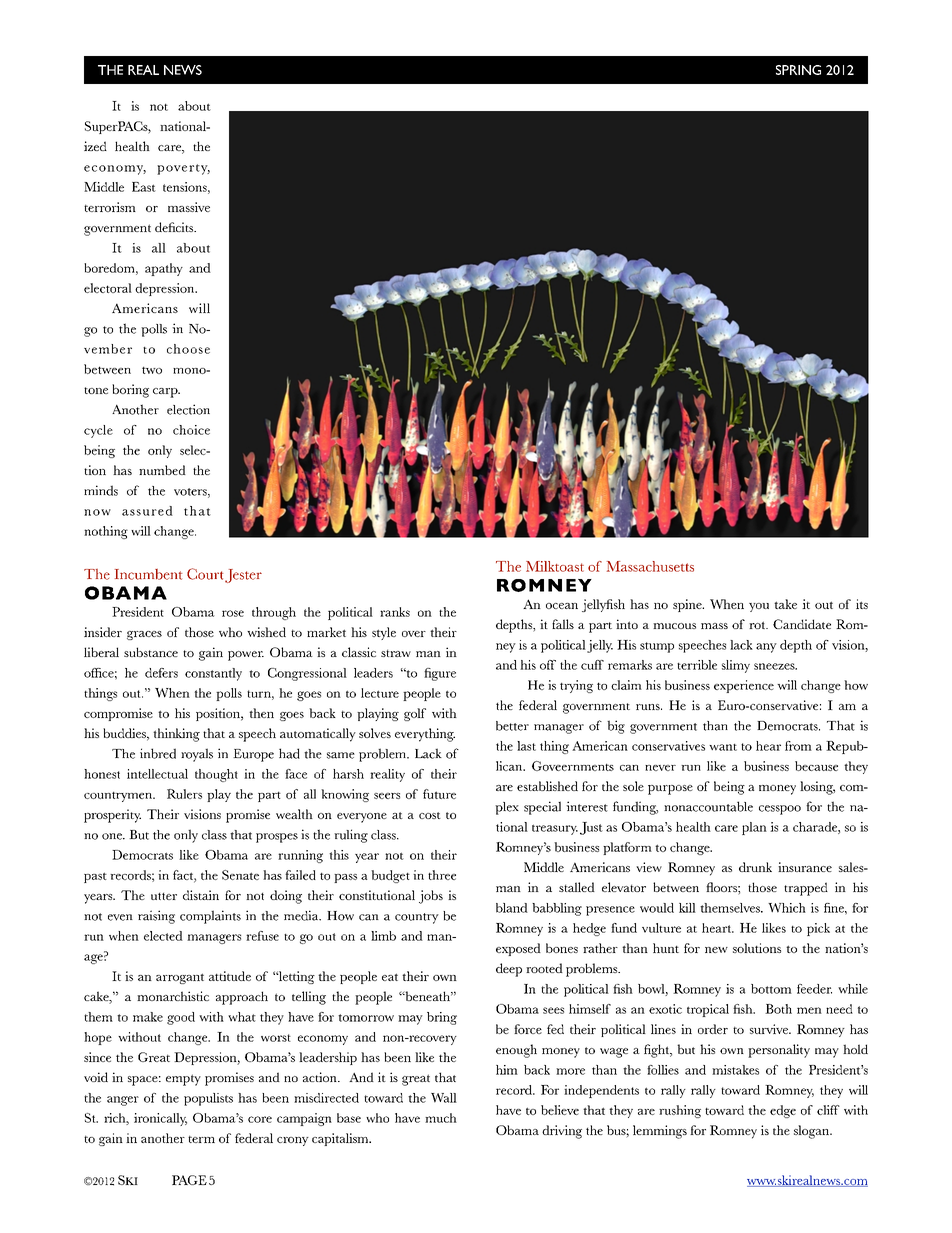 Image resolution: width=952 pixels, height=1233 pixels. What do you see at coordinates (175, 227) in the screenshot?
I see `deficits` at bounding box center [175, 227].
